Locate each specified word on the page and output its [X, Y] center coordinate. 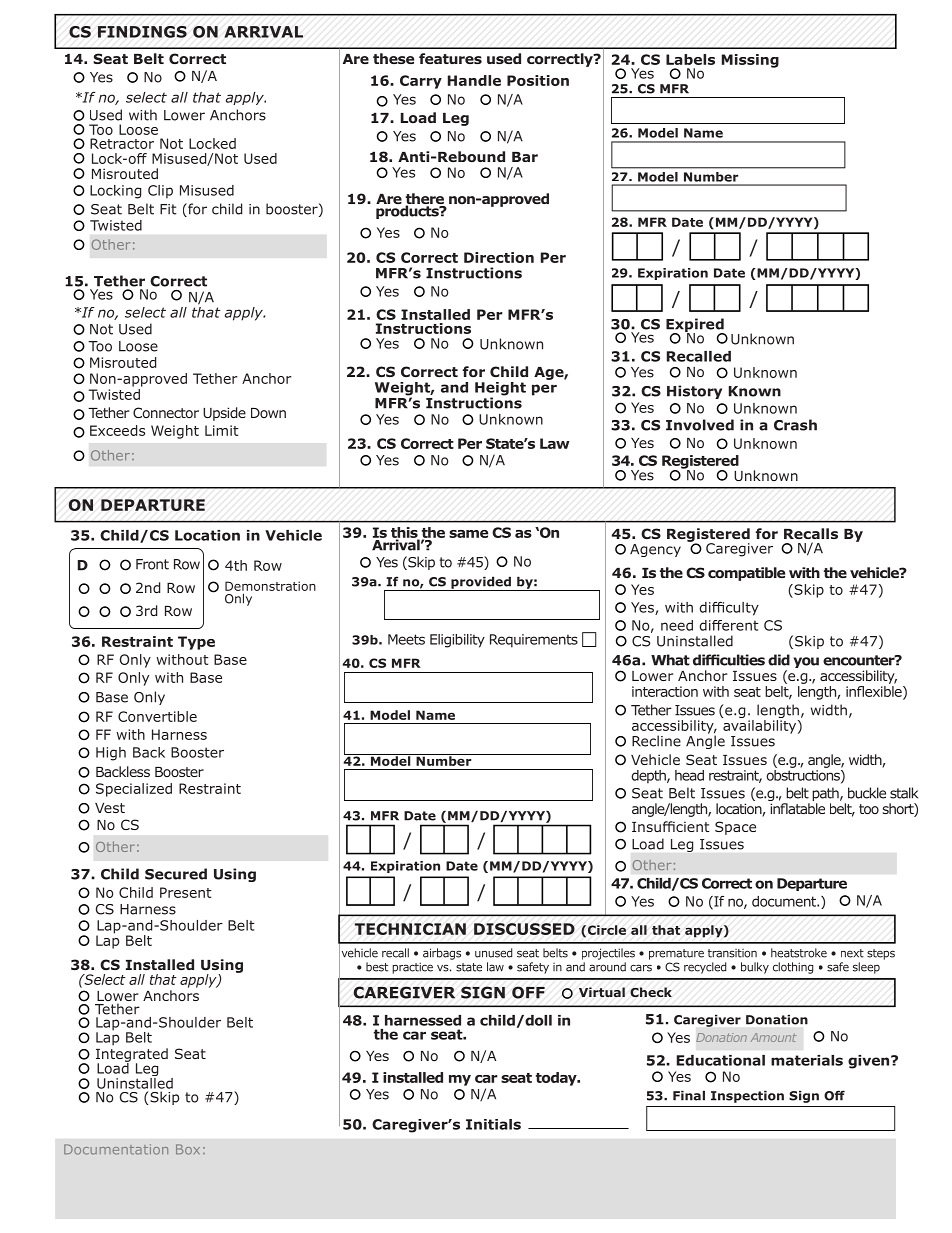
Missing [750, 61]
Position [538, 80]
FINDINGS [142, 32]
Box [188, 1149]
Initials [493, 1124]
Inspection [747, 1097]
